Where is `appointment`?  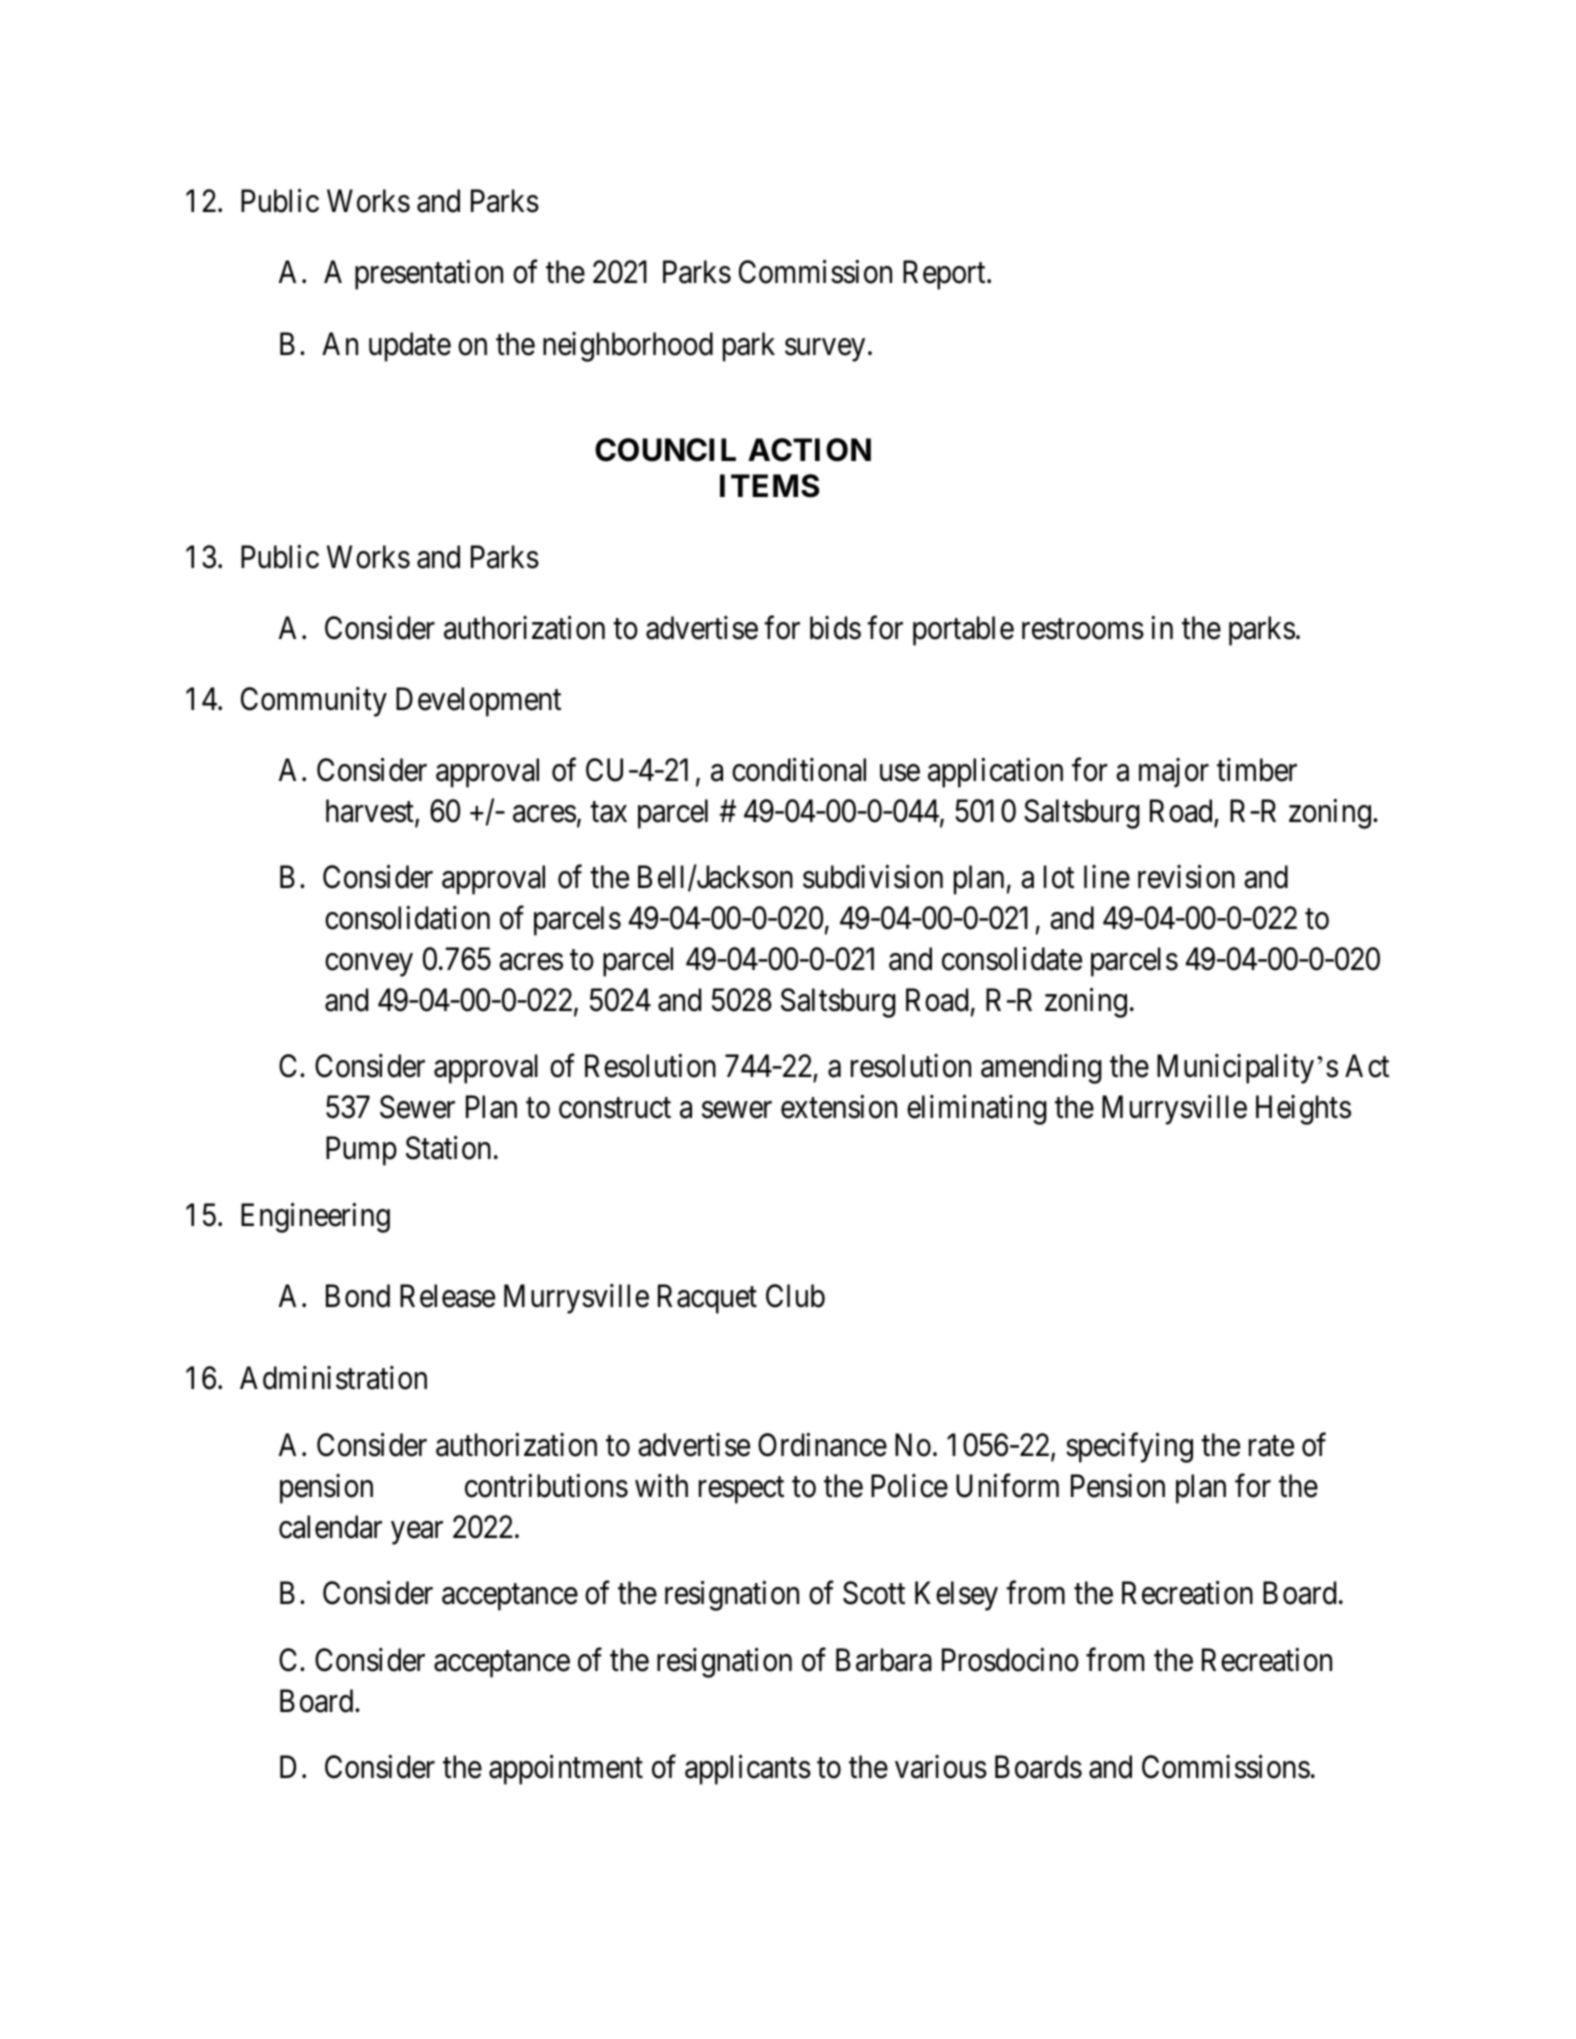 appointment is located at coordinates (566, 1770).
